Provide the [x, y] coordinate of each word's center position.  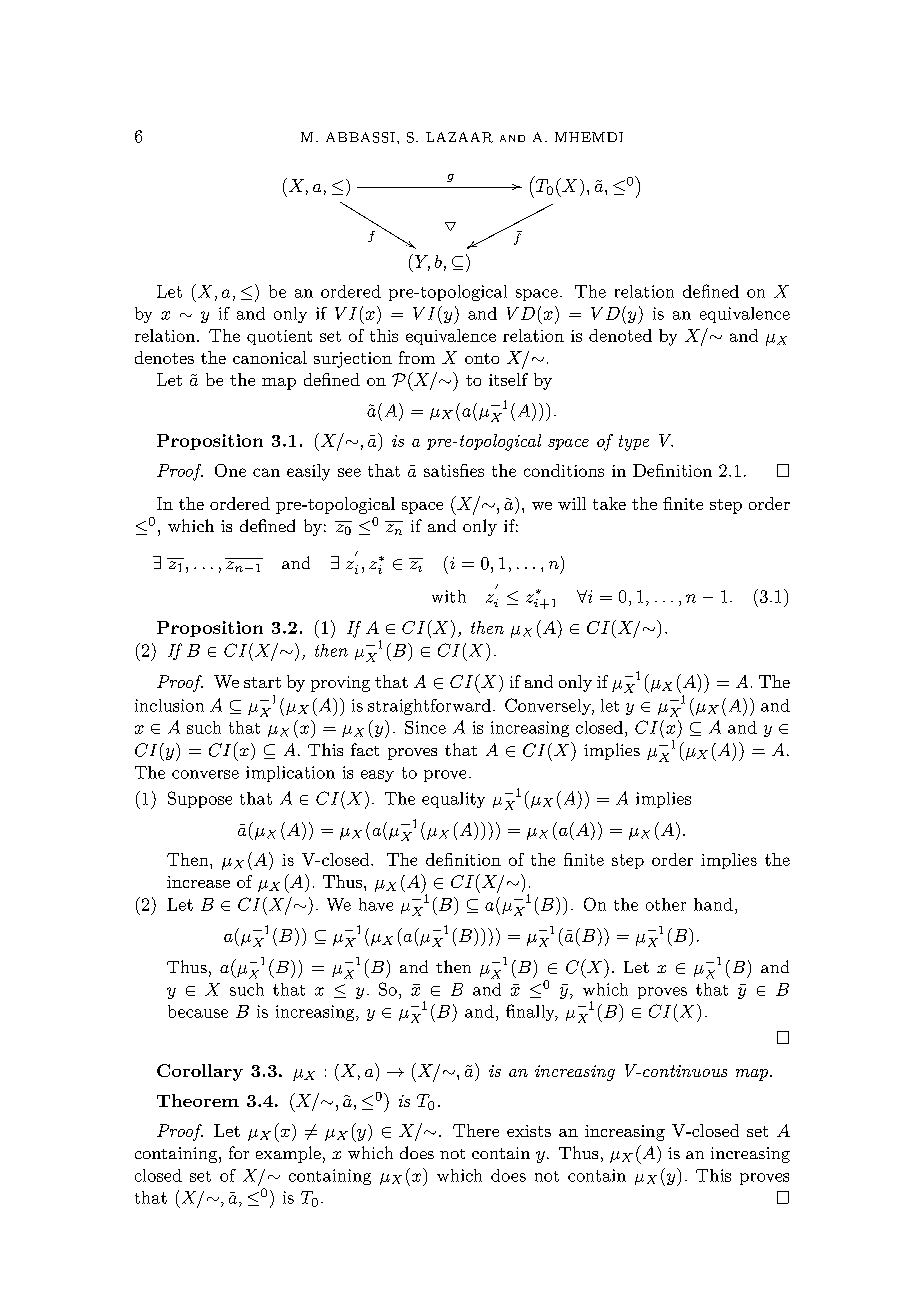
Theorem [198, 1100]
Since [425, 727]
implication [290, 774]
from [417, 357]
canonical [270, 357]
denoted [620, 335]
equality [453, 800]
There [476, 1130]
